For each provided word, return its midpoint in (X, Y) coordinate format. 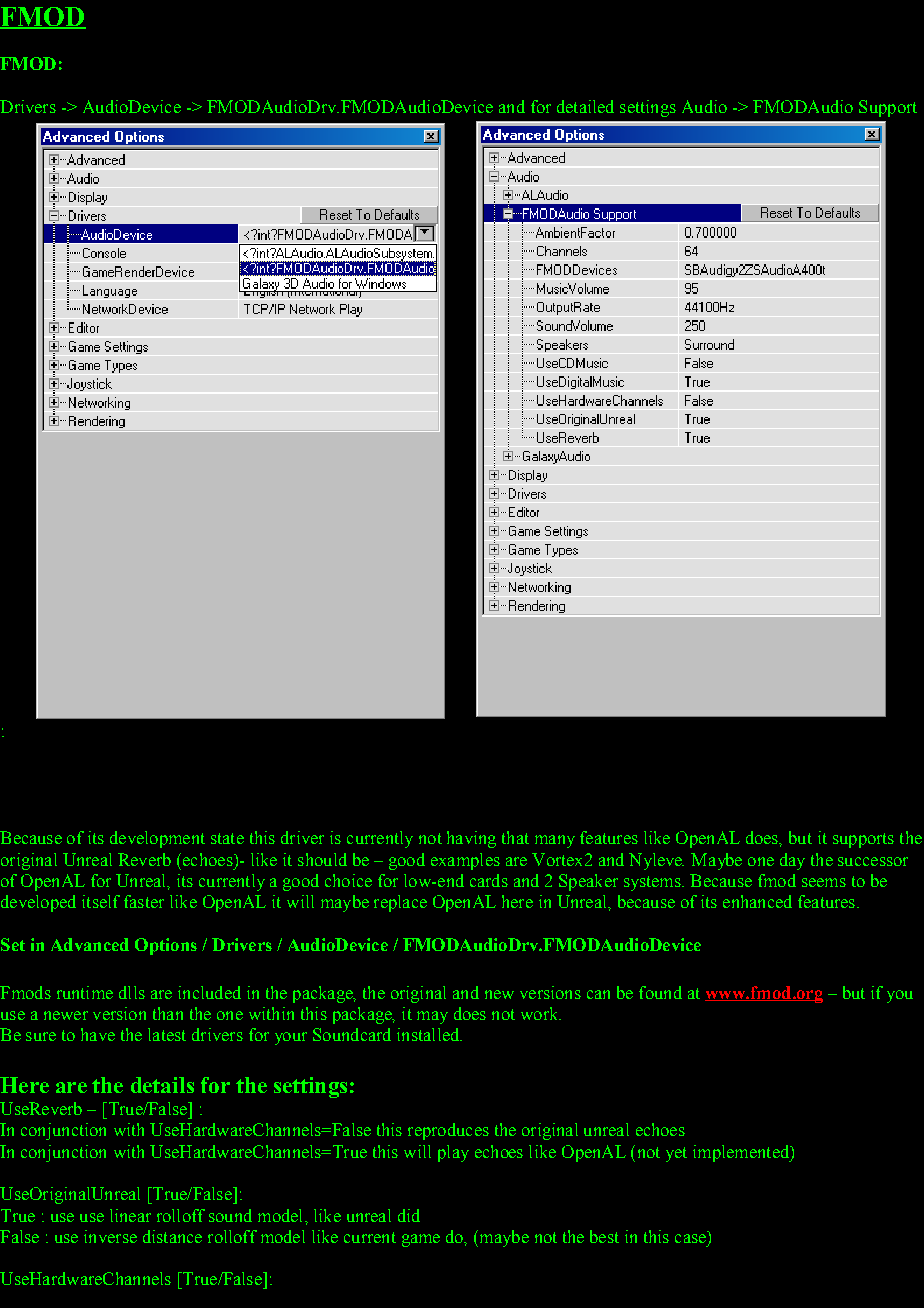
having (471, 839)
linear (130, 1215)
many (555, 841)
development (157, 839)
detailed (585, 106)
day (792, 861)
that (515, 837)
